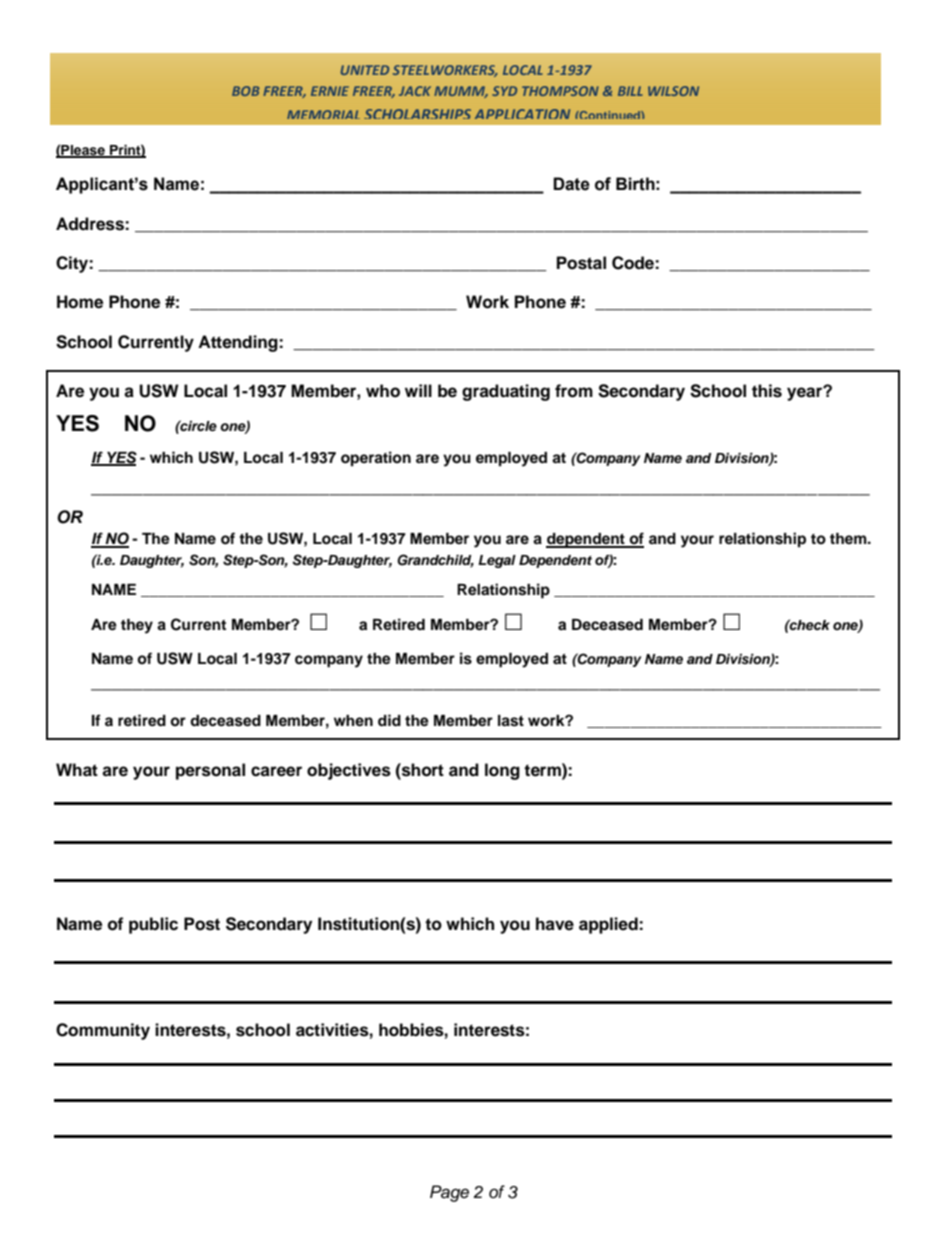  I want to click on personal, so click(210, 771).
